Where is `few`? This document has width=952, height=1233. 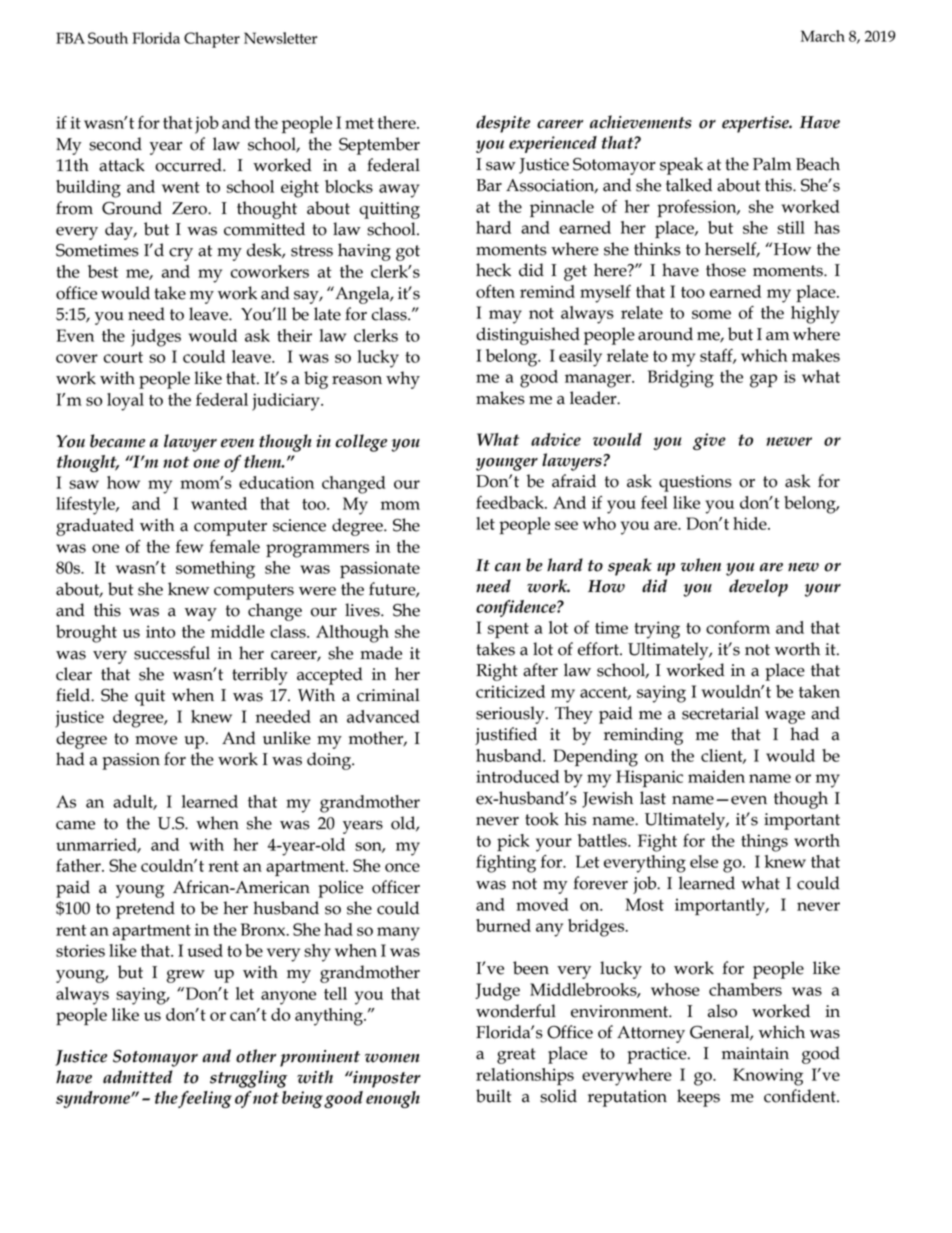 few is located at coordinates (189, 546).
